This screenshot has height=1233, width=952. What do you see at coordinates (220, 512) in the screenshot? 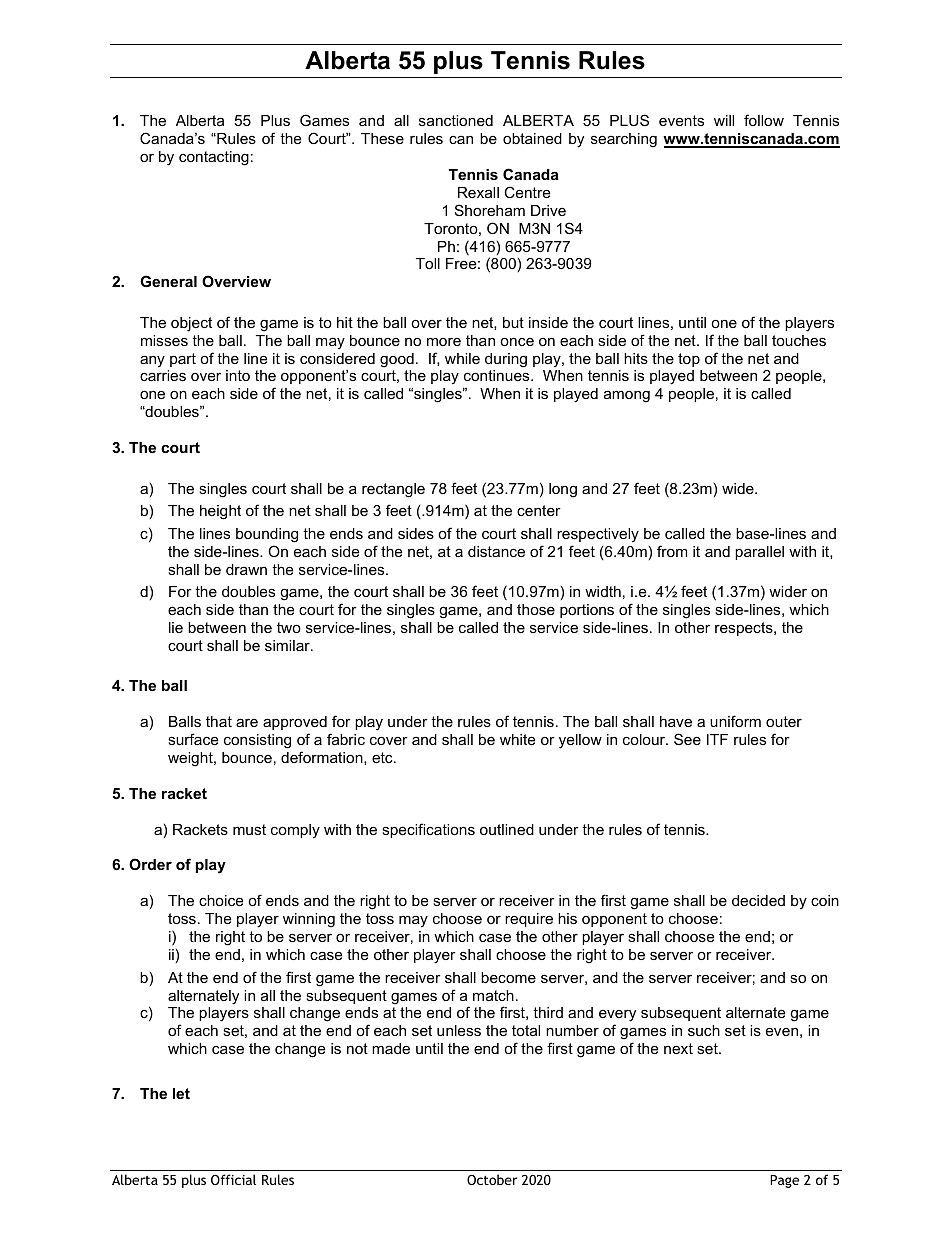
I see `height` at bounding box center [220, 512].
